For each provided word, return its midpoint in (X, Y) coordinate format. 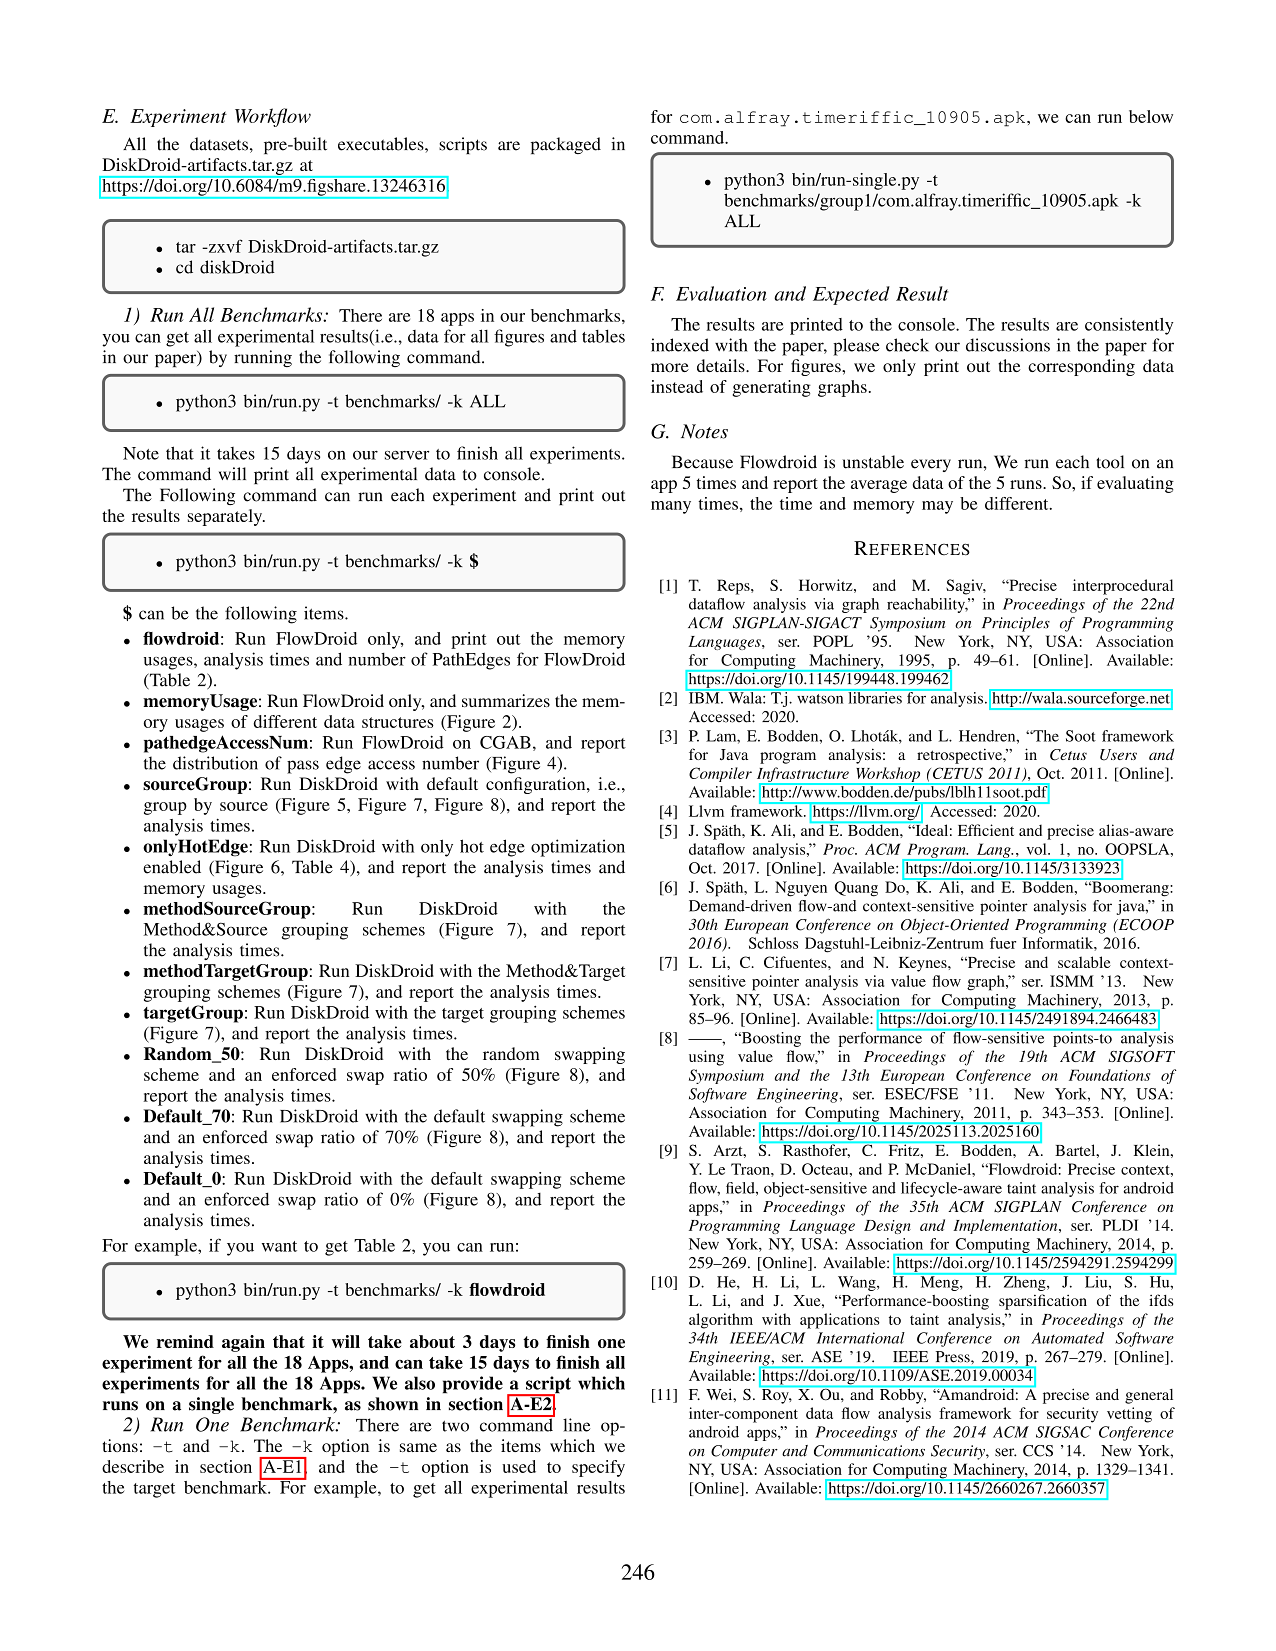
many (671, 507)
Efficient (986, 830)
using (706, 1058)
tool (1110, 462)
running (263, 358)
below (1151, 116)
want (279, 1246)
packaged (566, 145)
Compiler (720, 774)
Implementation (1006, 1226)
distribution (215, 763)
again (243, 1343)
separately (226, 517)
